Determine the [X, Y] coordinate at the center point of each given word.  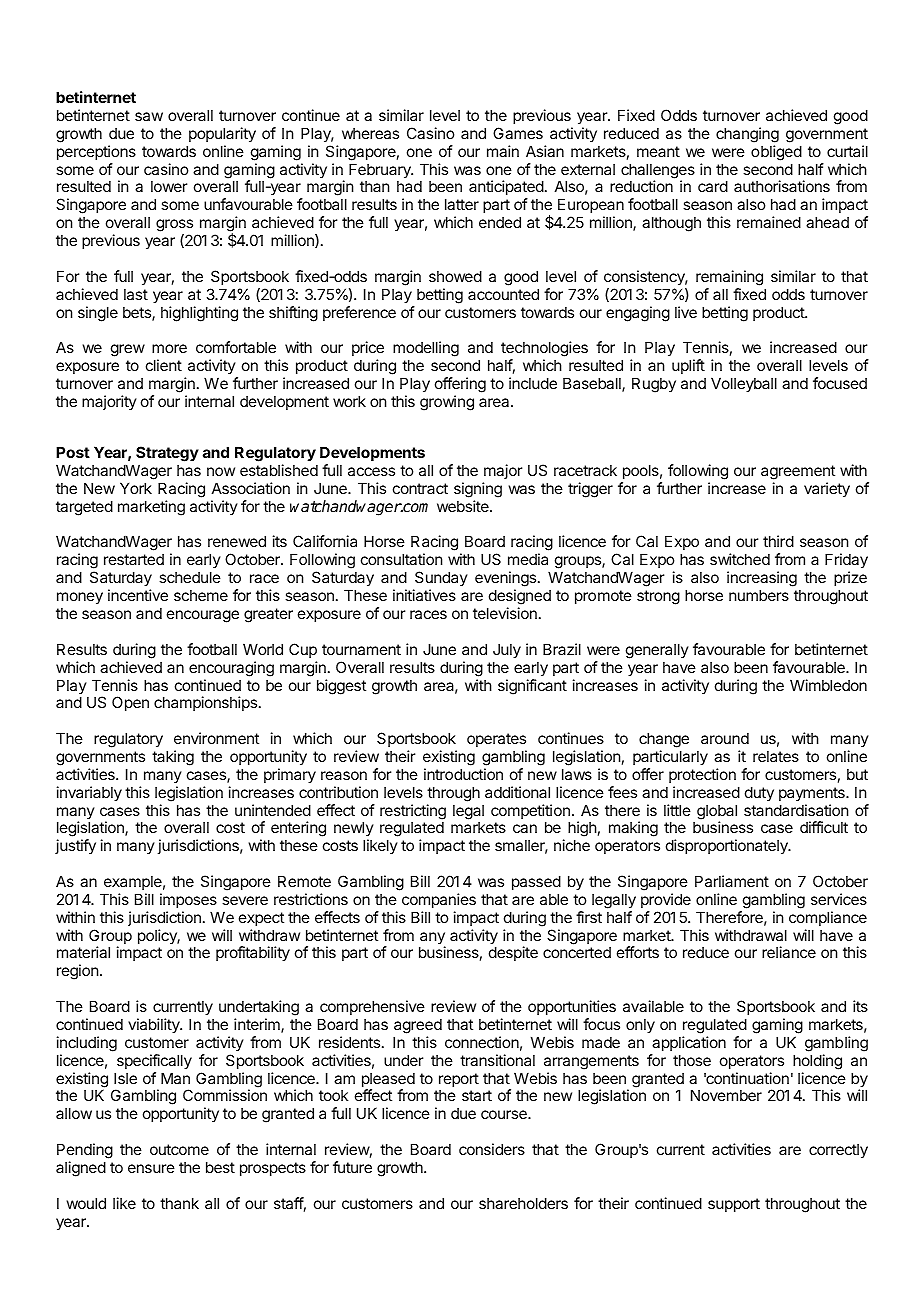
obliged [776, 153]
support [734, 1205]
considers [492, 1149]
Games [518, 133]
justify [75, 846]
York [136, 488]
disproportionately [728, 846]
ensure [151, 1168]
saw [149, 116]
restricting [413, 813]
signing [478, 490]
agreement [798, 472]
